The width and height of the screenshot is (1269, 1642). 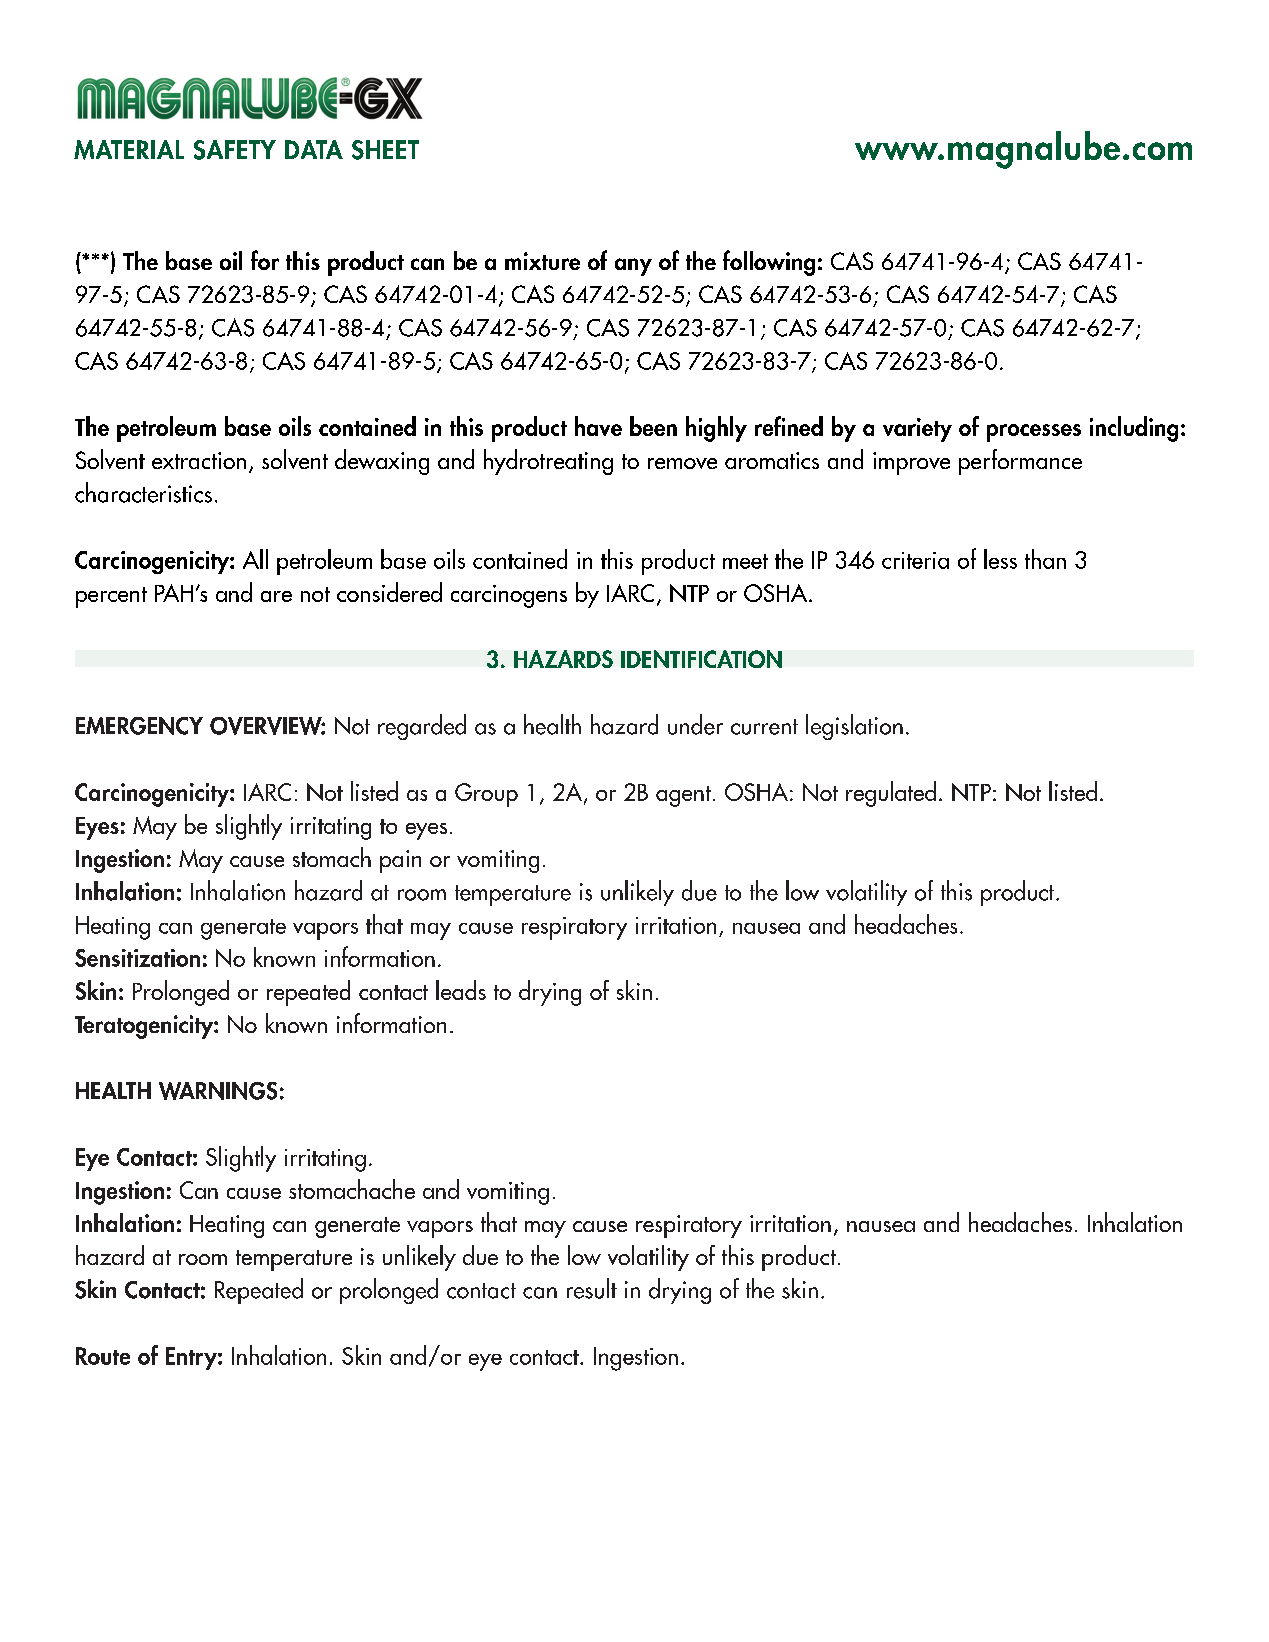 I want to click on Sensitization, so click(x=137, y=958).
